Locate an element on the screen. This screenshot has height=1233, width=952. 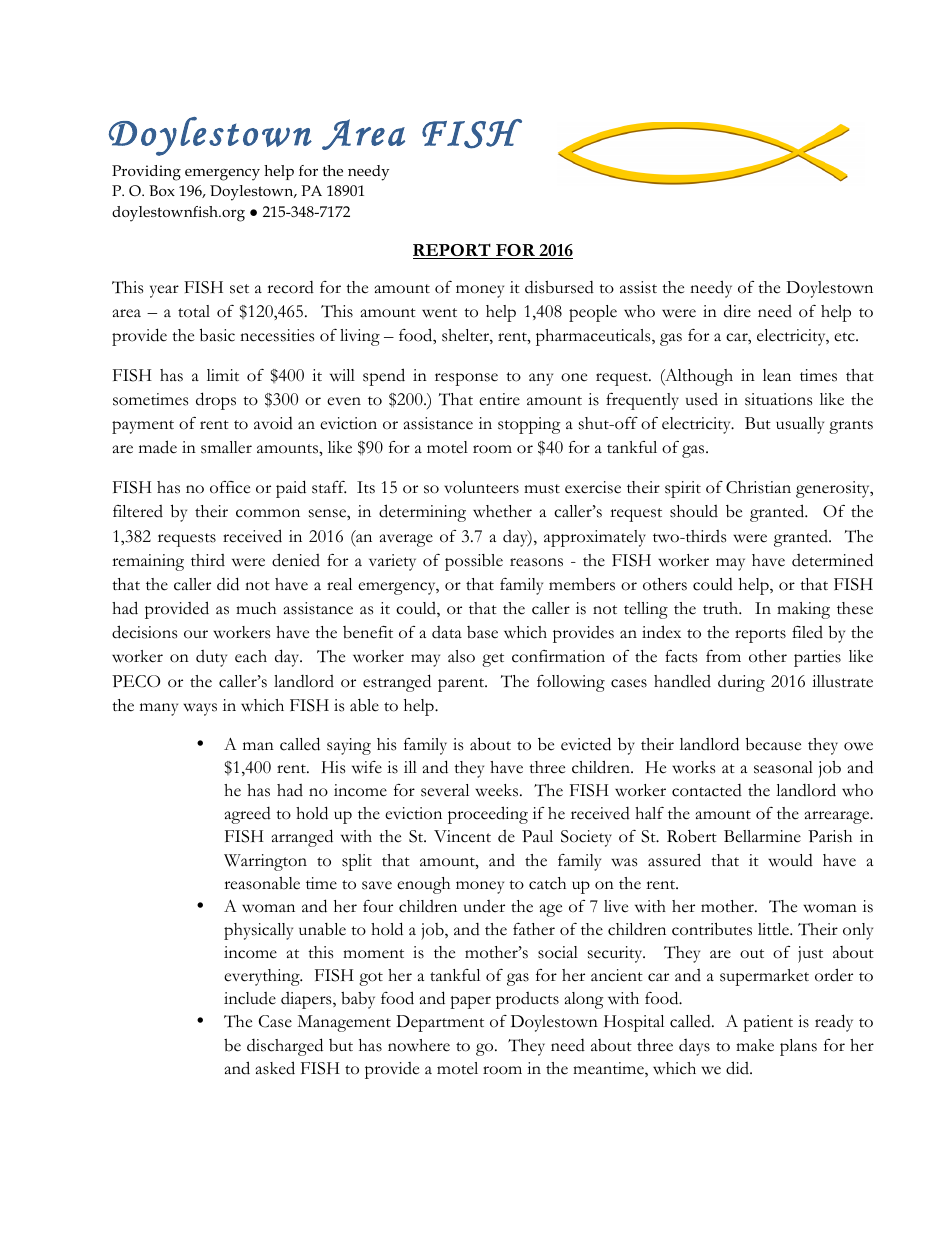
Department is located at coordinates (440, 1023).
